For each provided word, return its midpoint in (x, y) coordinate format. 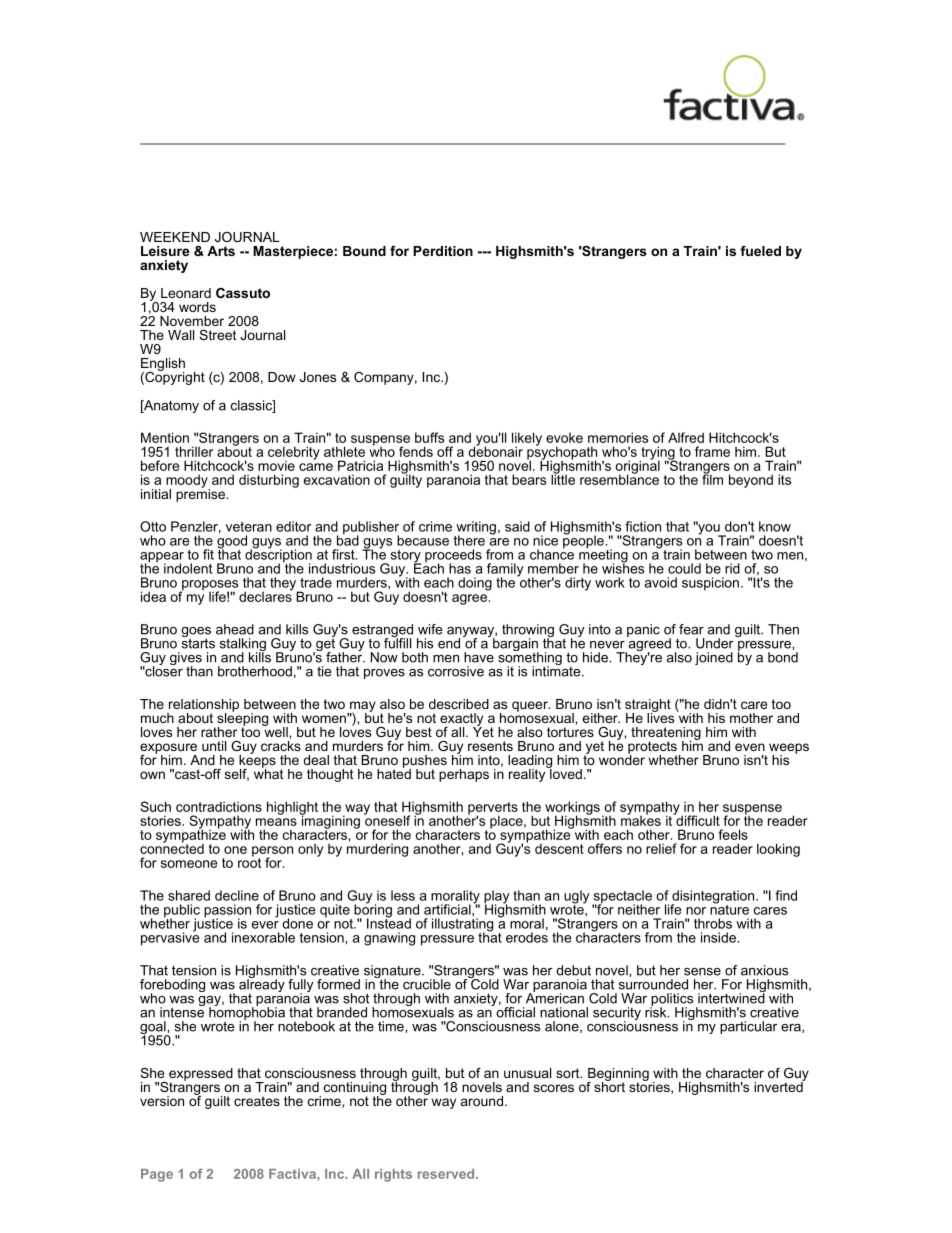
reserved (447, 1174)
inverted (779, 1085)
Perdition (443, 251)
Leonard (186, 293)
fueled (760, 251)
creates (257, 1101)
